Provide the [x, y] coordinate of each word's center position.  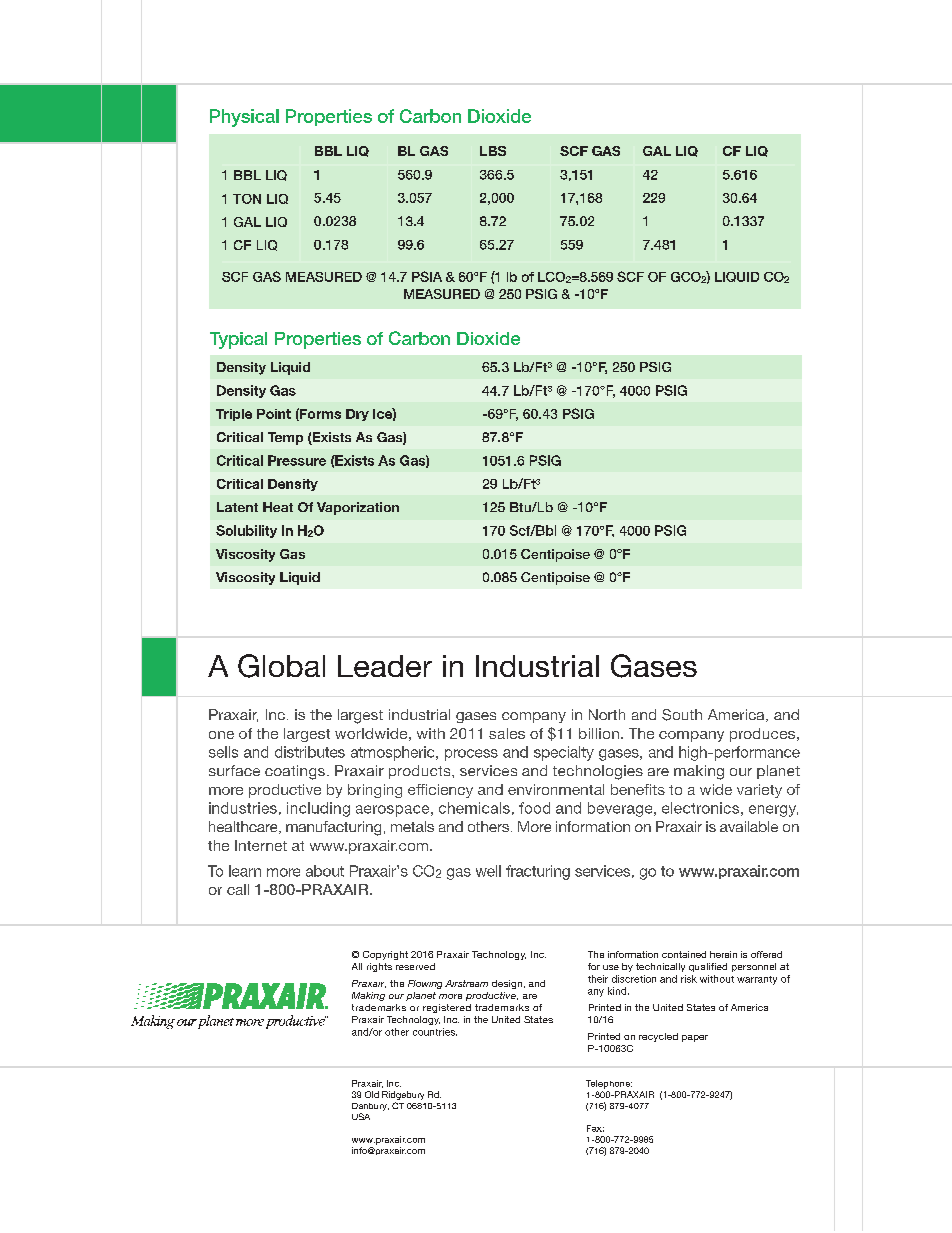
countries [435, 1032]
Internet [261, 845]
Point [274, 414]
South [682, 715]
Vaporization [358, 508]
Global [281, 666]
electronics [700, 808]
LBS [493, 151]
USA [361, 1116]
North [607, 714]
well [488, 871]
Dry [357, 415]
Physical [244, 118]
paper [695, 1038]
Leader [385, 666]
